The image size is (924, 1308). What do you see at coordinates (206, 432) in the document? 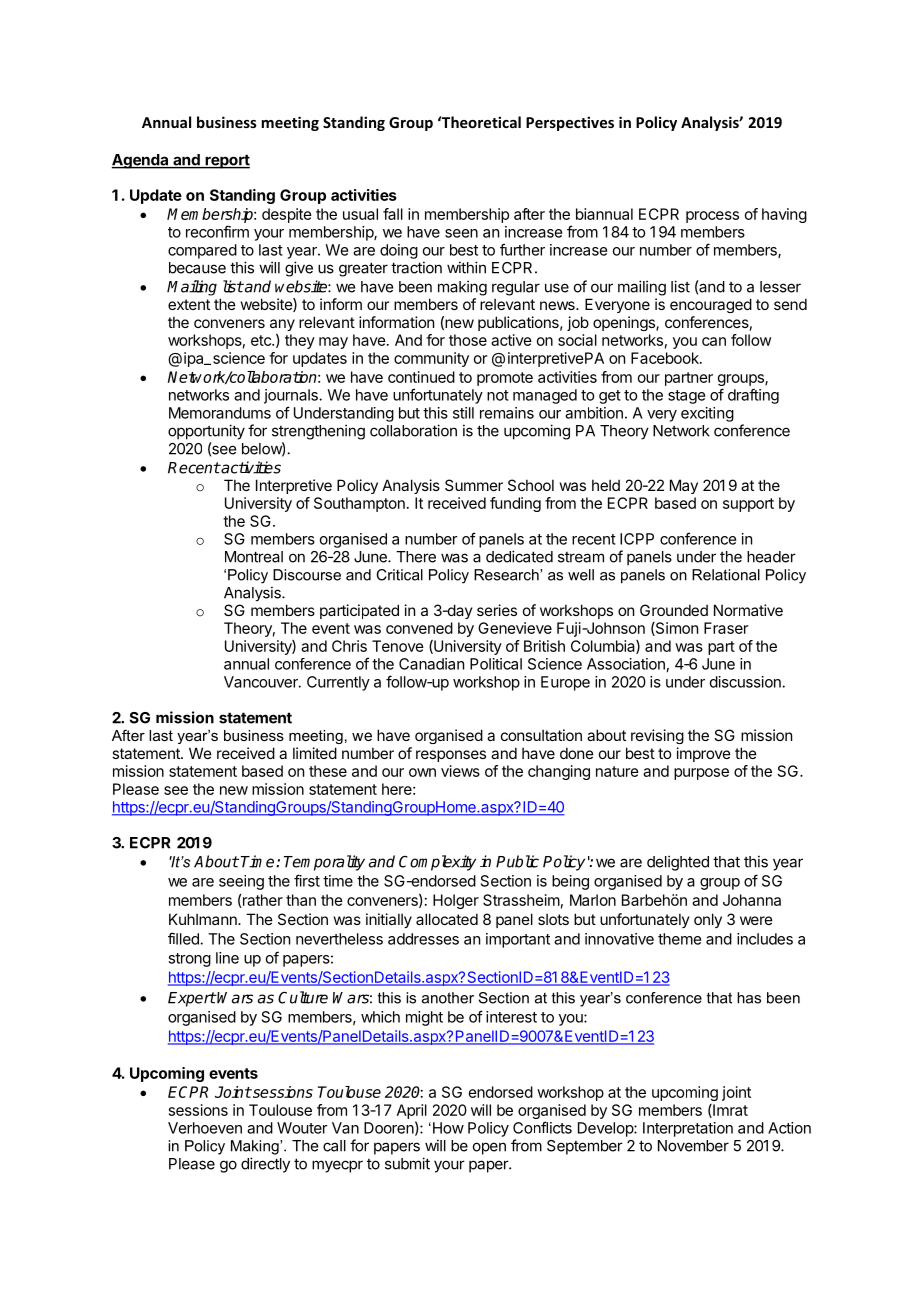
I see `opportunity` at bounding box center [206, 432].
